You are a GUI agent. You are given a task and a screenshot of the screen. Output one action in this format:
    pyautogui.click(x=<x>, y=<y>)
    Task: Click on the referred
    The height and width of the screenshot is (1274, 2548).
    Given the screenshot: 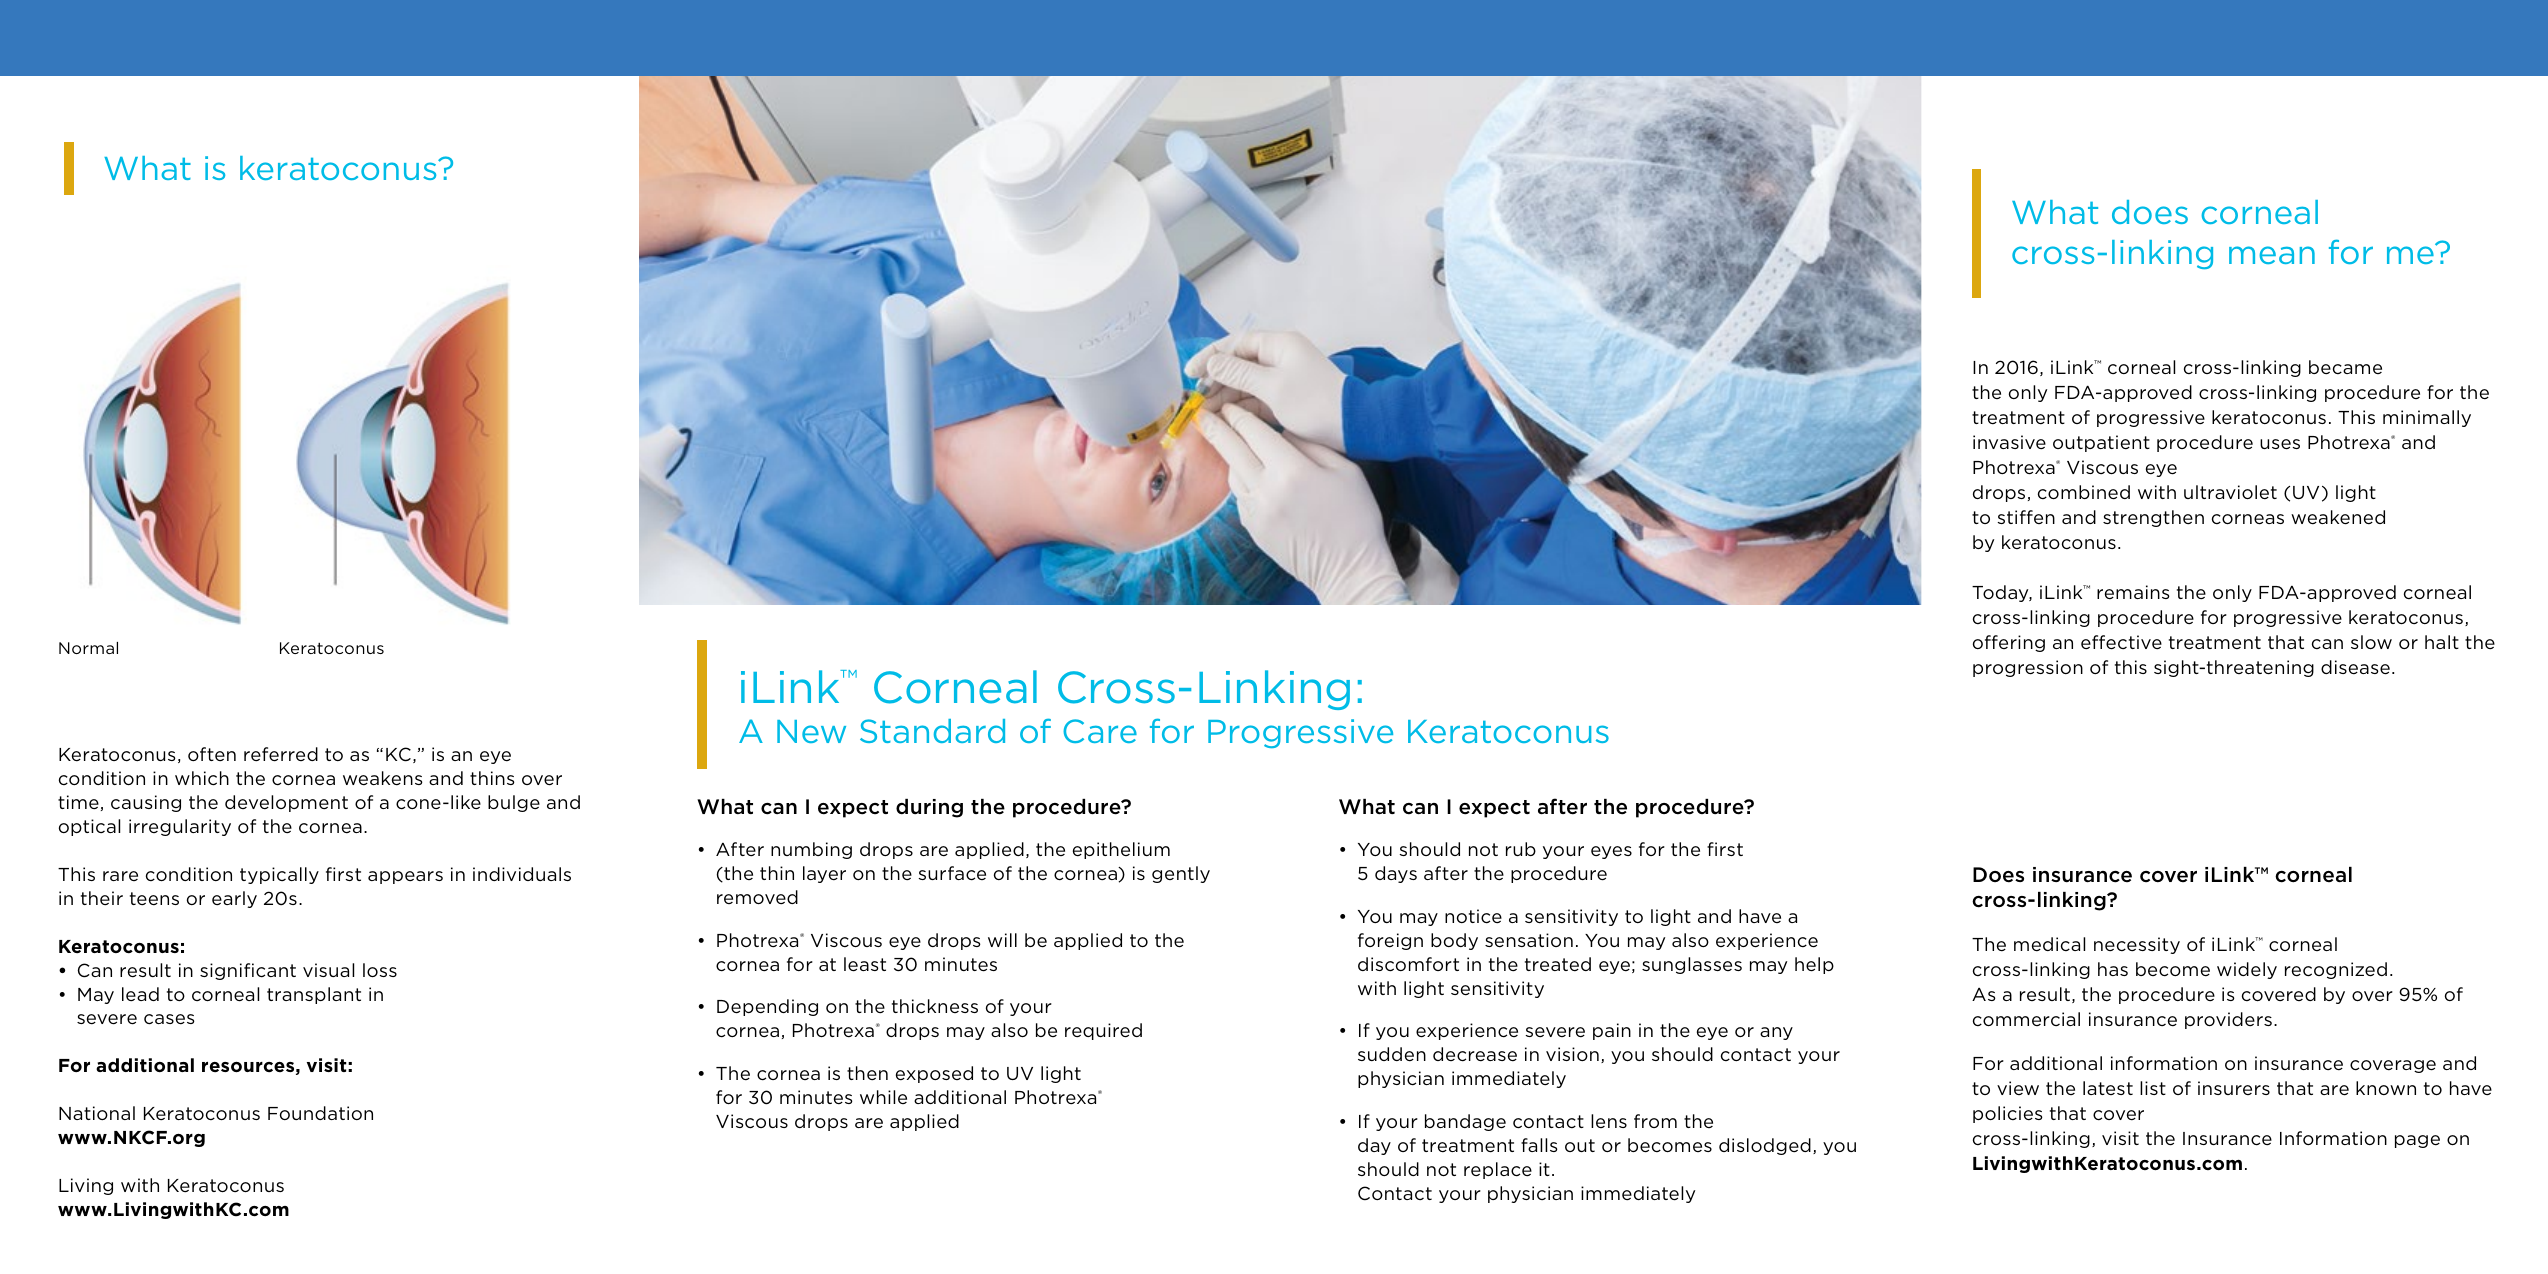 What is the action you would take?
    pyautogui.click(x=281, y=754)
